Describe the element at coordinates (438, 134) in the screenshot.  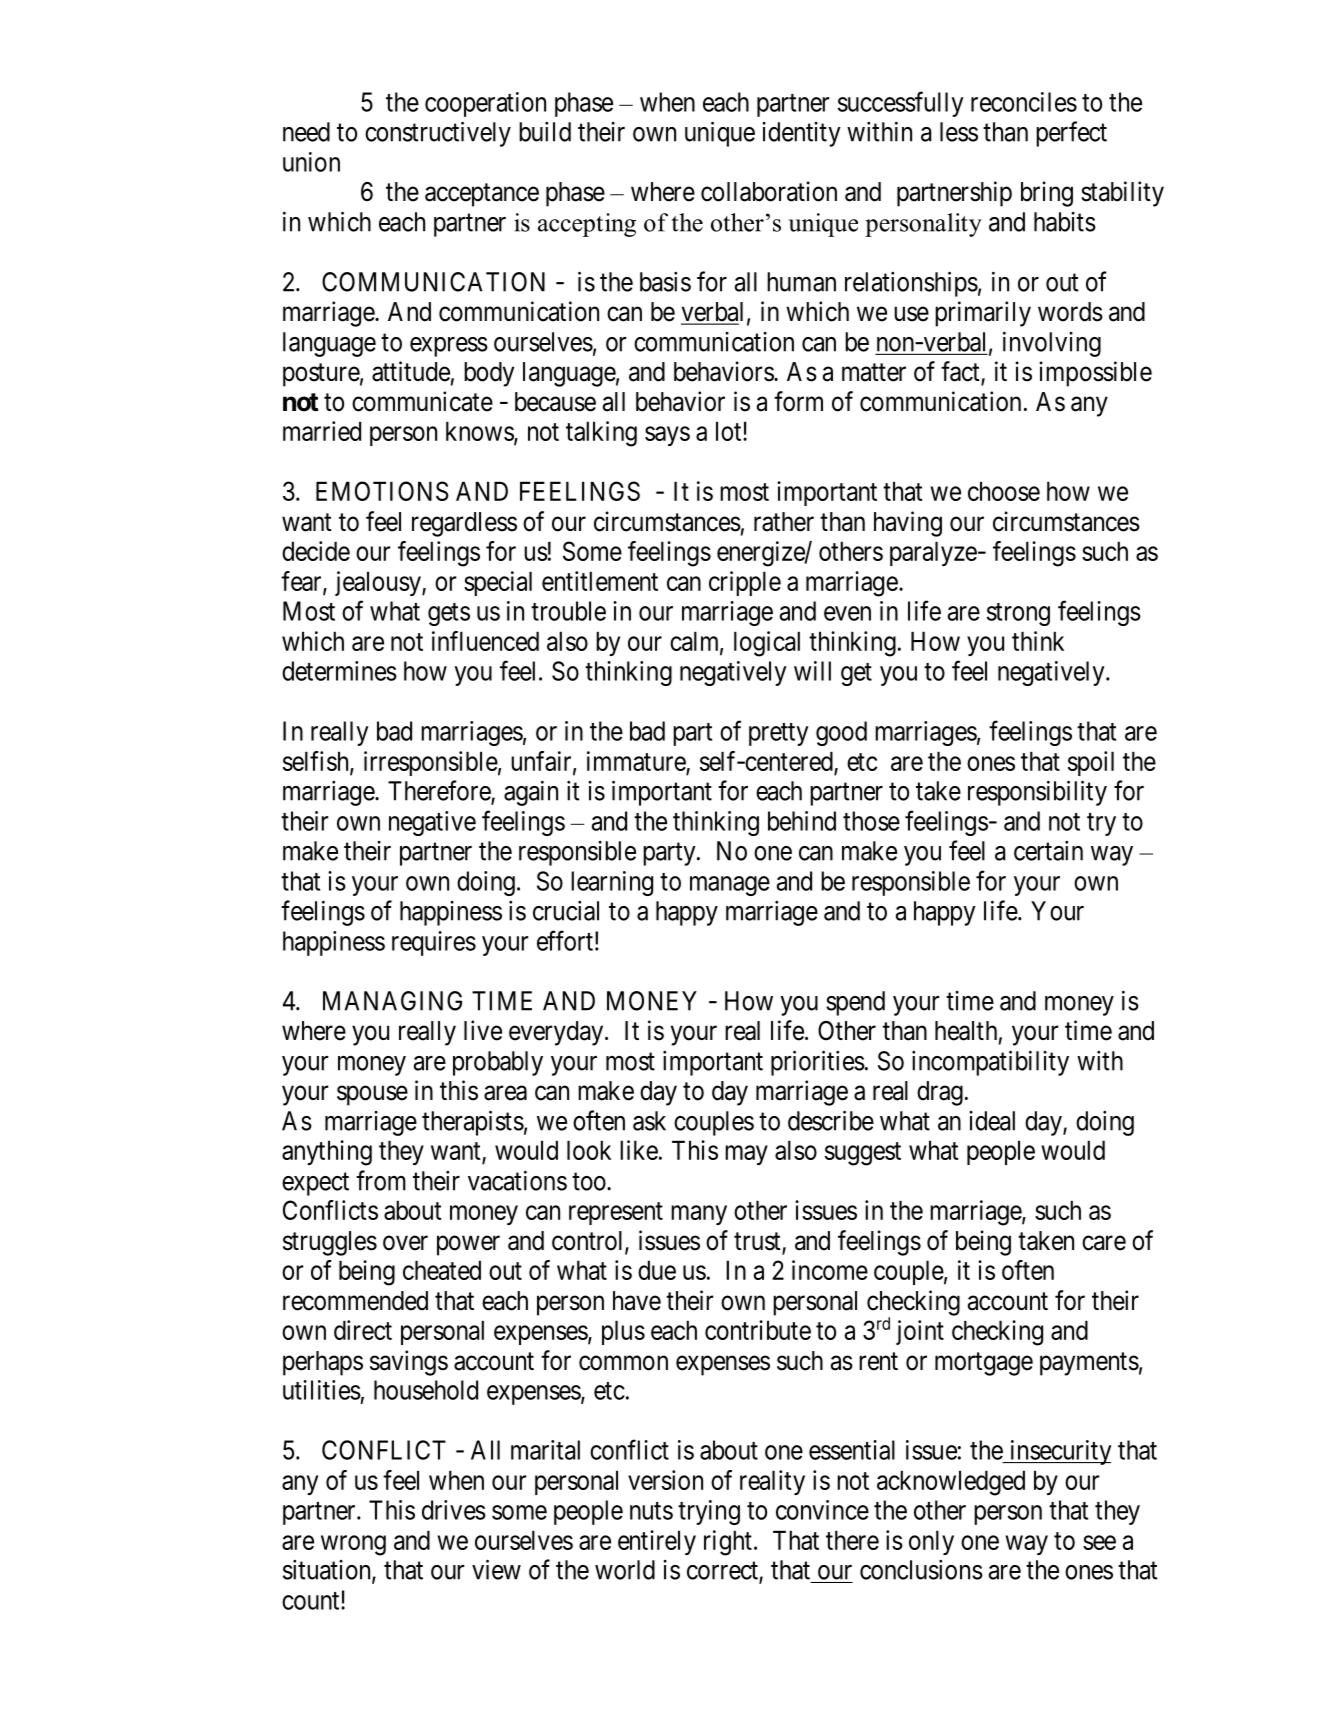
I see `constructively` at that location.
